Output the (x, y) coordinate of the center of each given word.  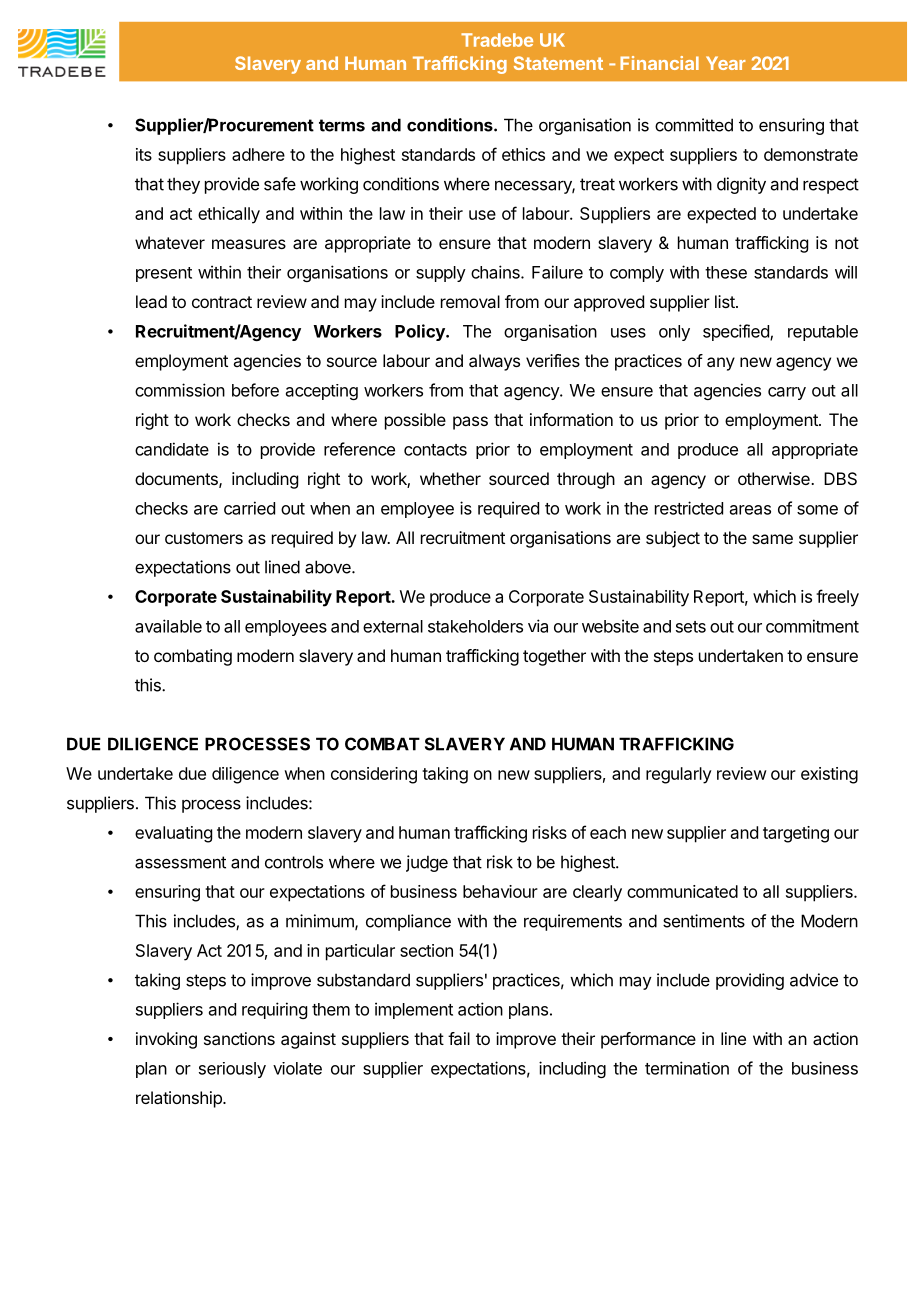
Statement (558, 63)
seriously (232, 1070)
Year (726, 63)
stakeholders (475, 626)
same (772, 539)
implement (414, 1010)
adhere (258, 154)
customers (204, 538)
